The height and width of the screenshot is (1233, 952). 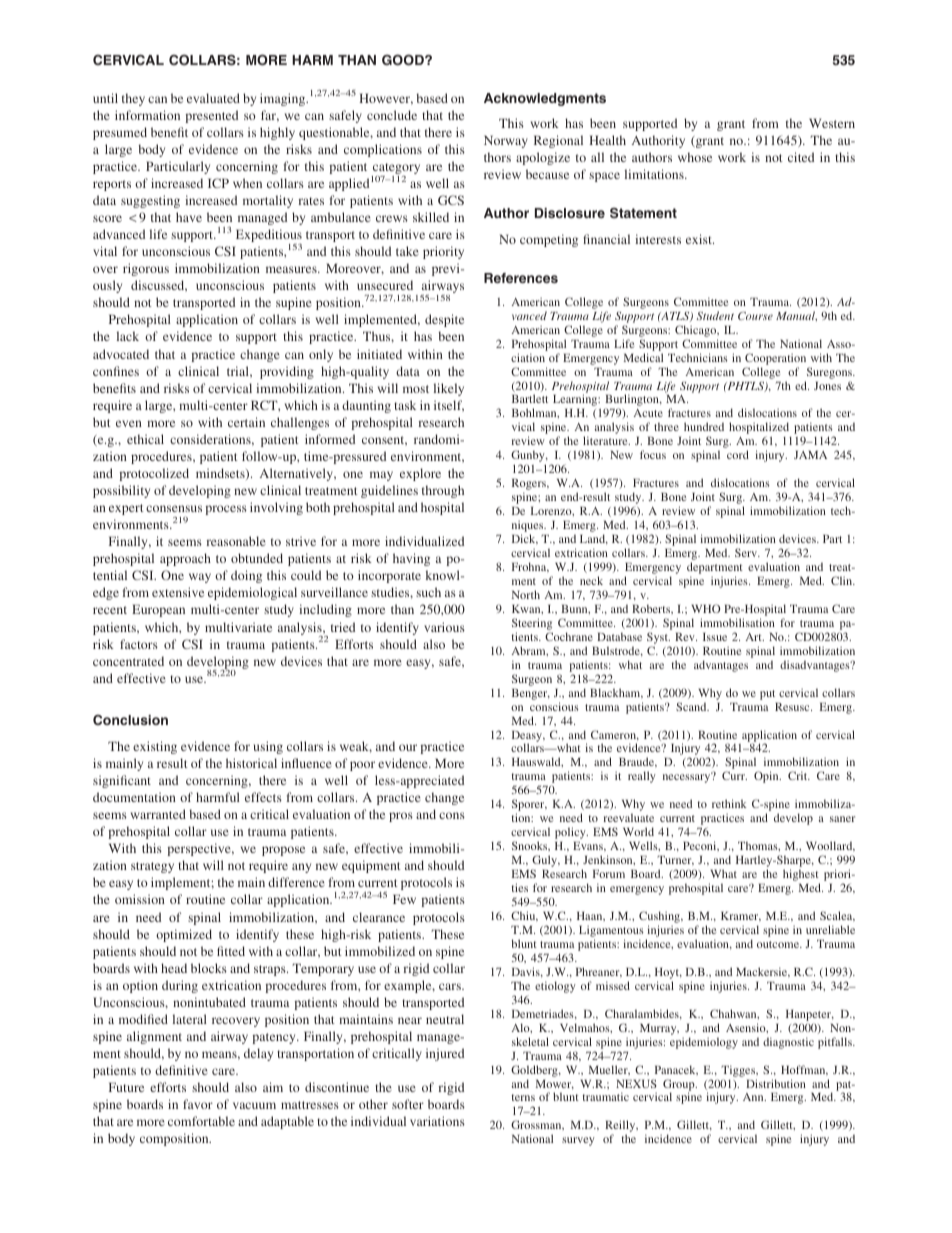 What do you see at coordinates (506, 141) in the screenshot?
I see `Norway` at bounding box center [506, 141].
